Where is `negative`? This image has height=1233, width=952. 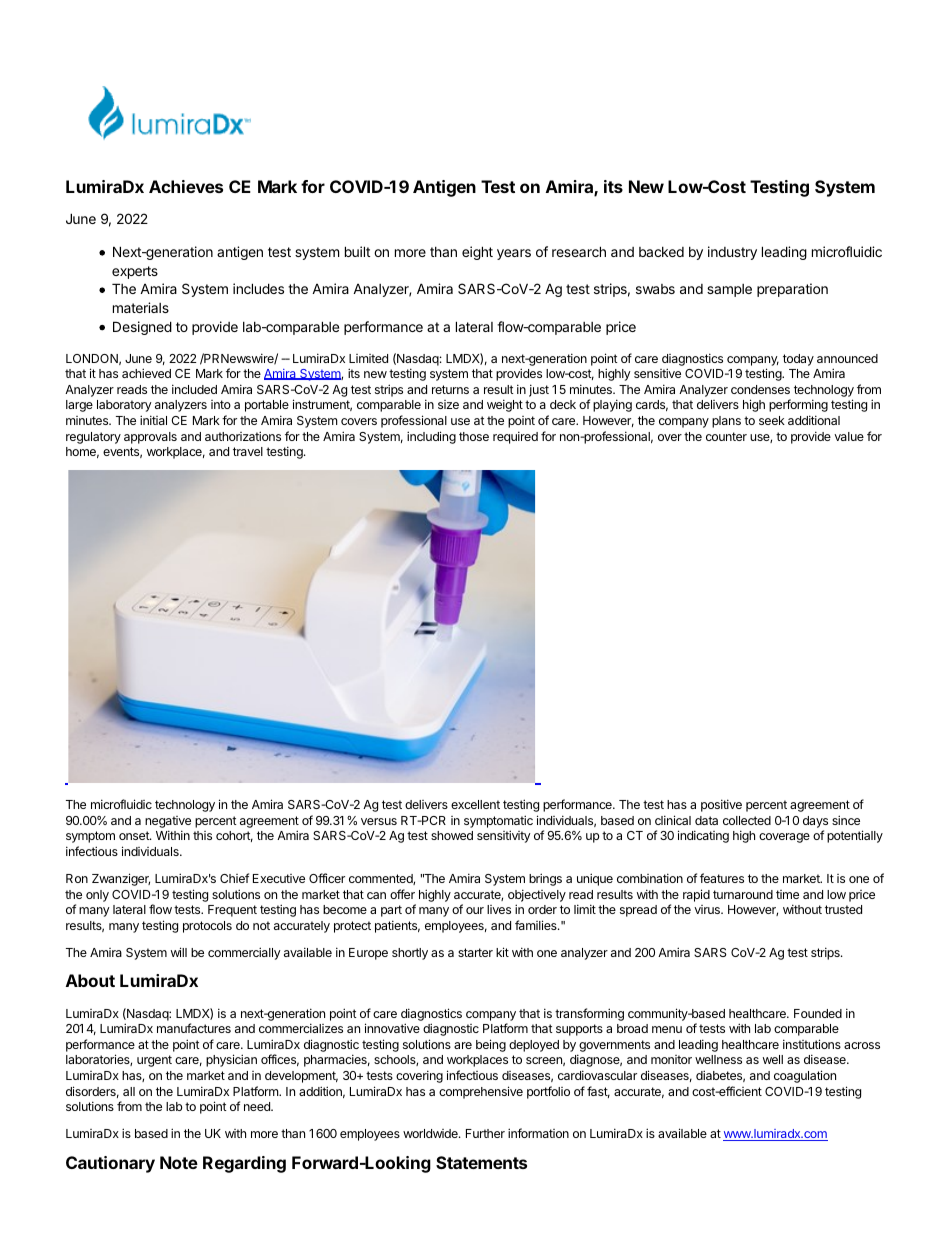 negative is located at coordinates (168, 822).
